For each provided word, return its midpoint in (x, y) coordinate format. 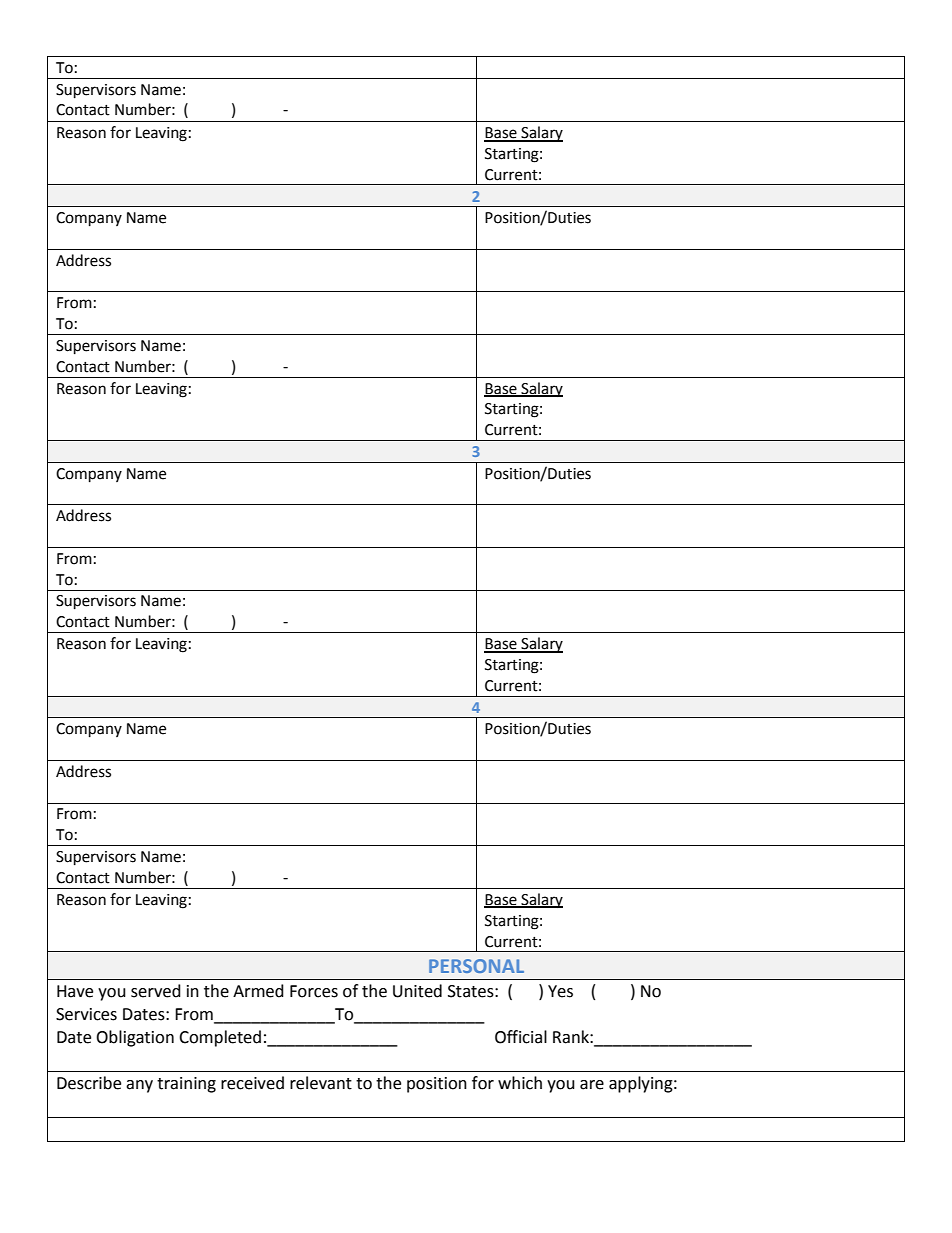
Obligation (135, 1038)
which (520, 1083)
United (417, 991)
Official (521, 1037)
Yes (560, 991)
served (156, 991)
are (592, 1085)
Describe (89, 1083)
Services (86, 1014)
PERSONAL (476, 966)
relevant (321, 1083)
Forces (314, 991)
